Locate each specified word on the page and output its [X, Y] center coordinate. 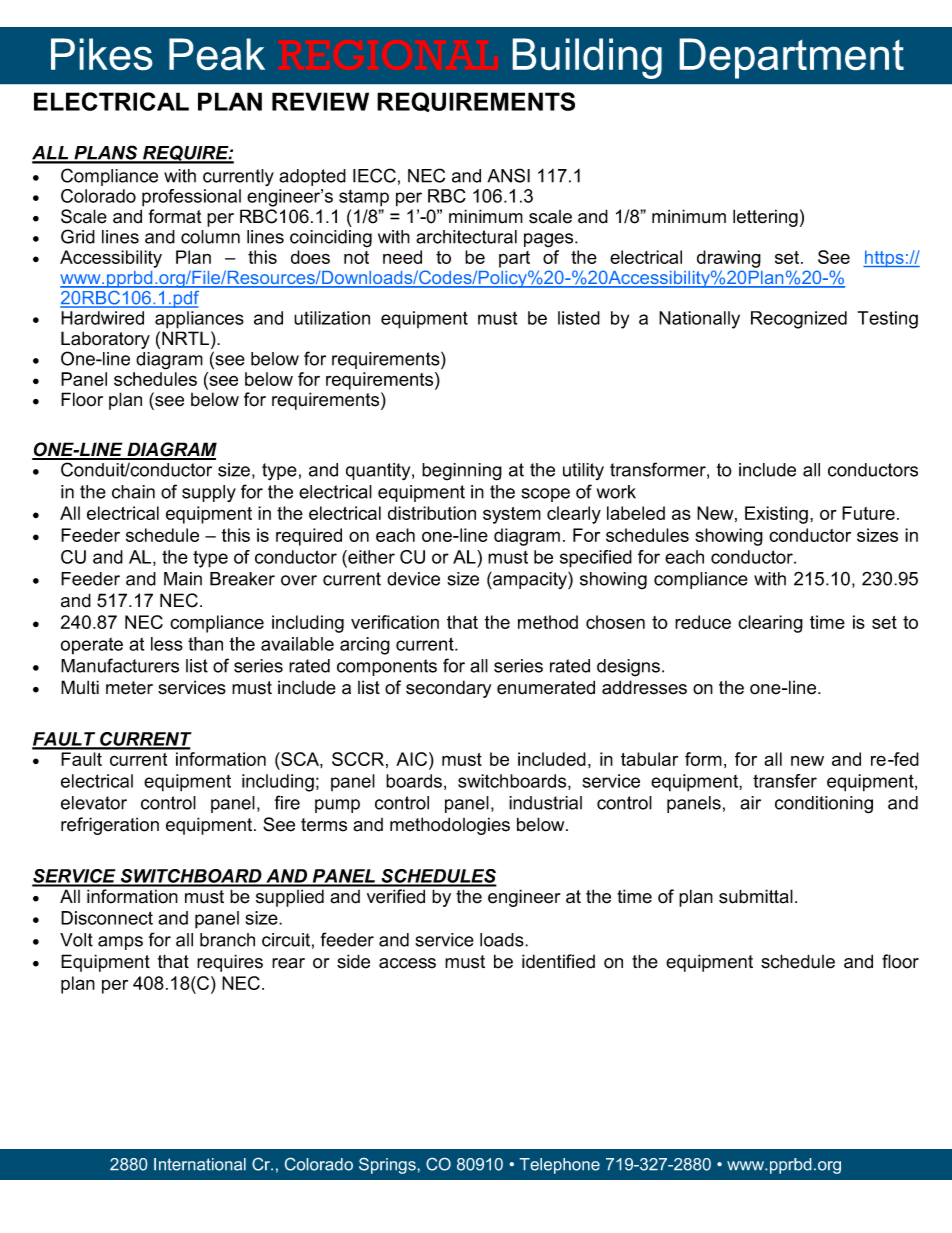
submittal [756, 896]
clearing [770, 624]
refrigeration [110, 826]
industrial [545, 803]
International [200, 1164]
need [402, 257]
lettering [765, 218]
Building [587, 58]
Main [183, 579]
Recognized [799, 320]
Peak [217, 54]
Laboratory [105, 340]
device [413, 579]
